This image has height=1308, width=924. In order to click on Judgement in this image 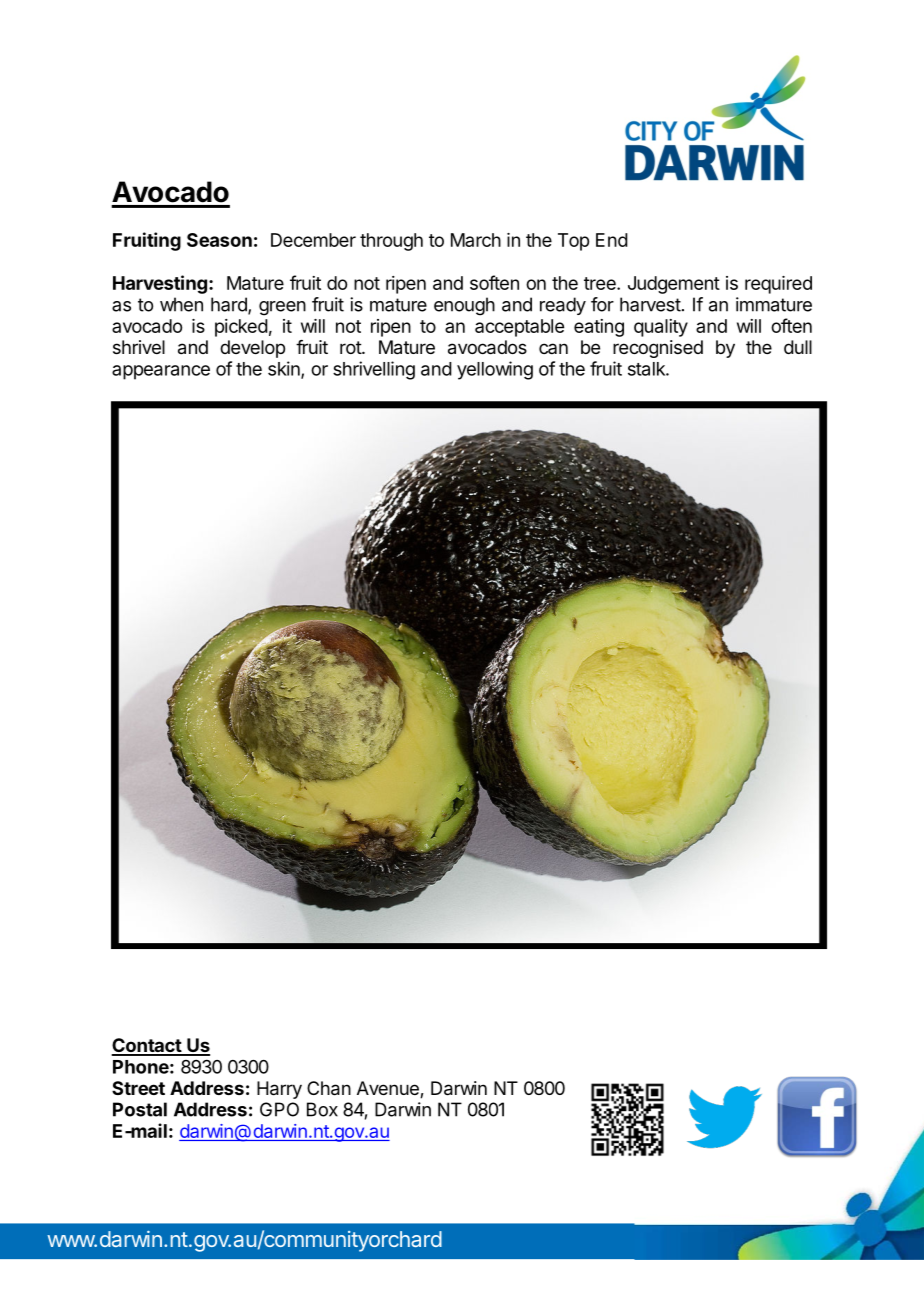, I will do `click(674, 285)`.
